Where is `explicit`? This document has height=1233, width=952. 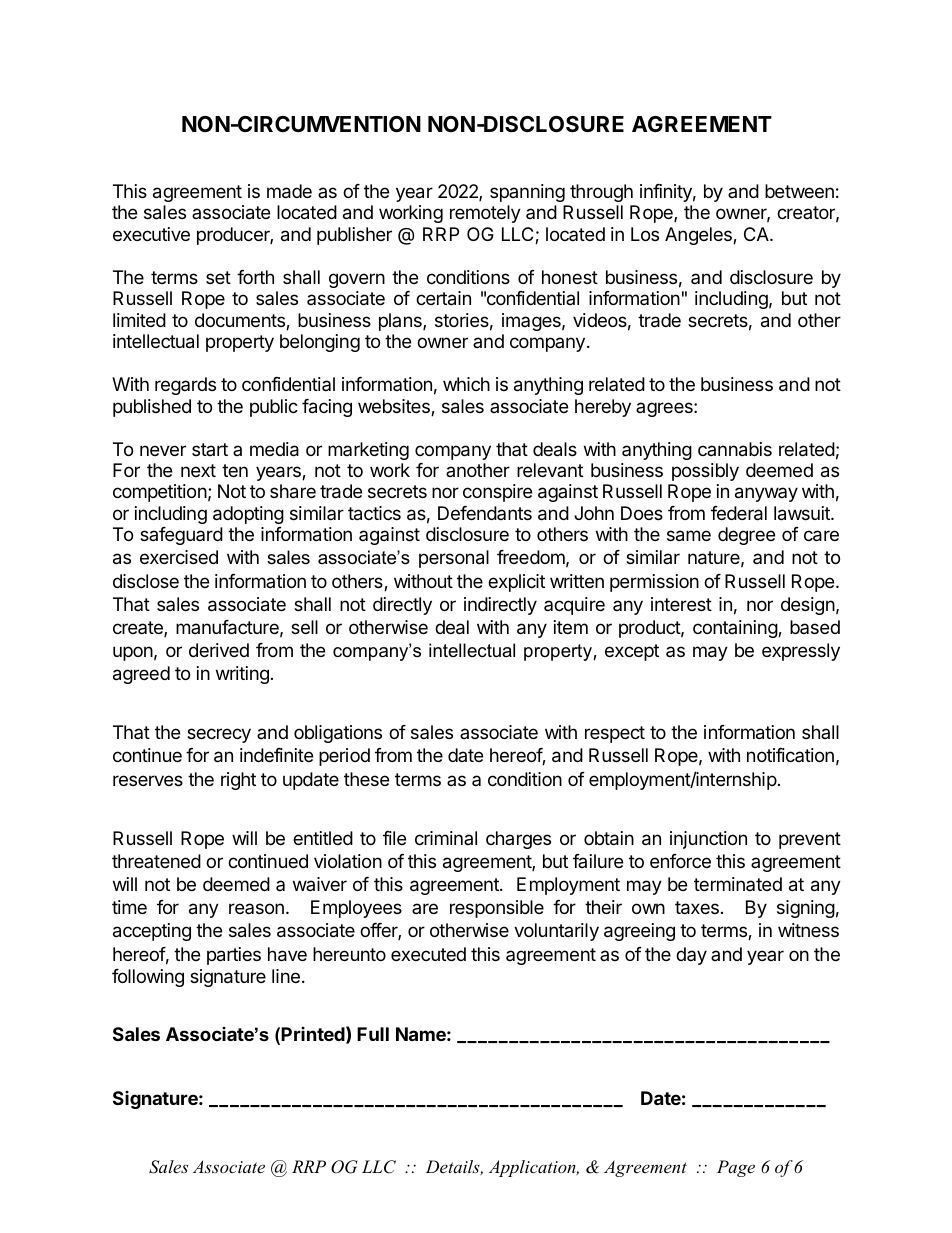
explicit is located at coordinates (516, 583).
